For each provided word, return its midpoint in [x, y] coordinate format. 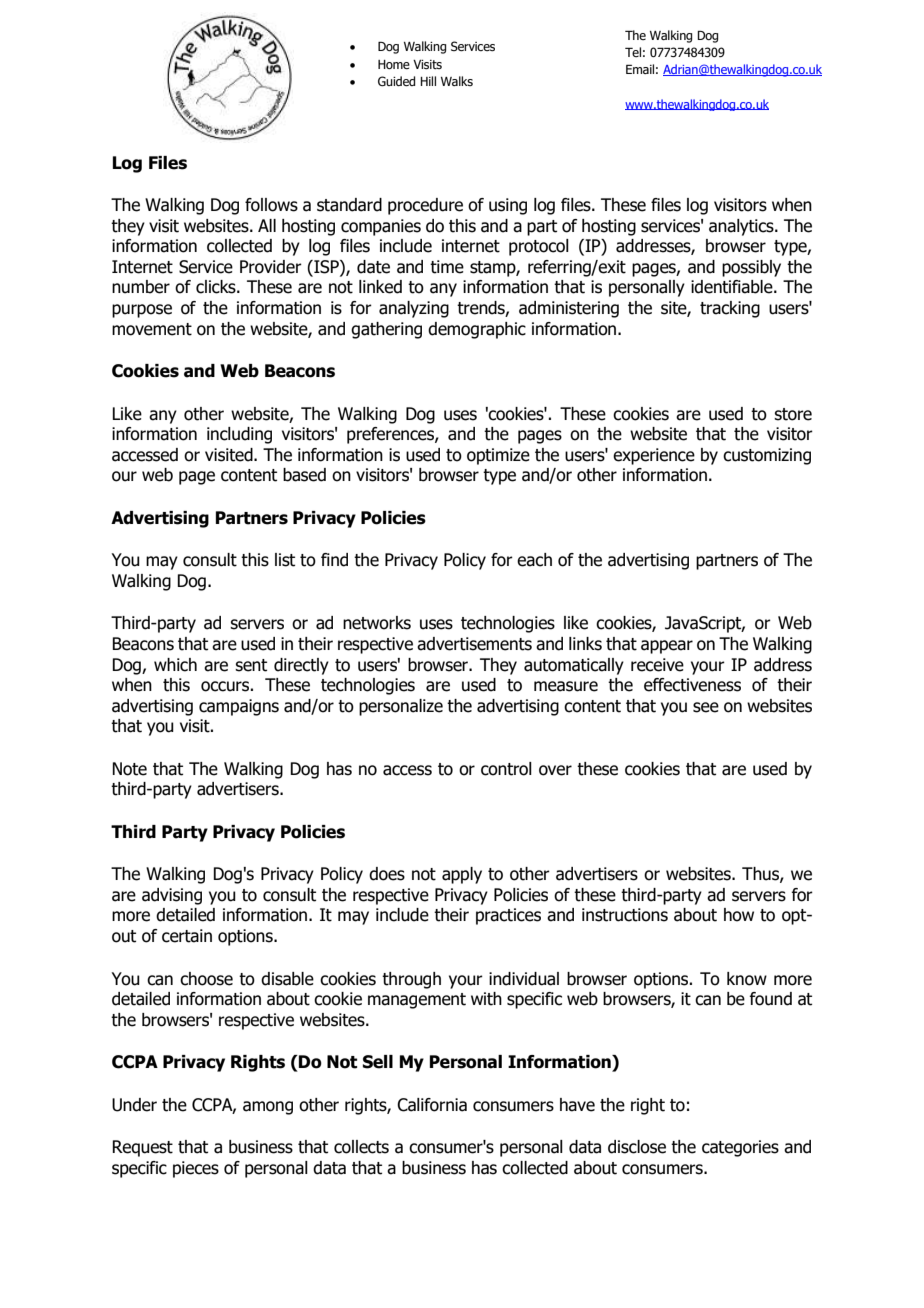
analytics [742, 227]
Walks [457, 81]
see [706, 707]
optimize [498, 456]
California [432, 1105]
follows [271, 205]
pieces [196, 1169]
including [239, 435]
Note [129, 769]
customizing [767, 456]
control [506, 769]
